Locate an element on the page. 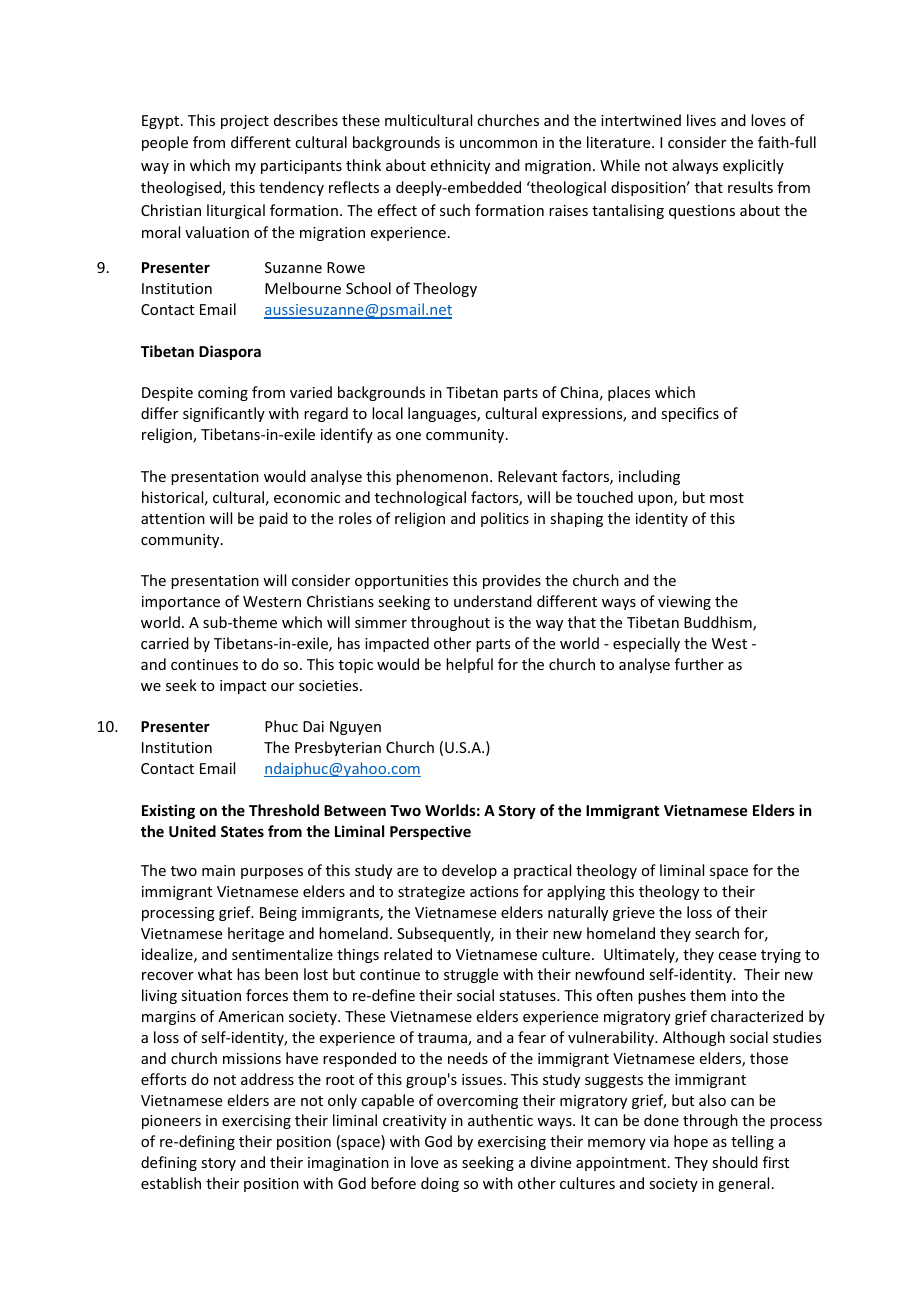 Image resolution: width=924 pixels, height=1308 pixels. helpful is located at coordinates (469, 665).
